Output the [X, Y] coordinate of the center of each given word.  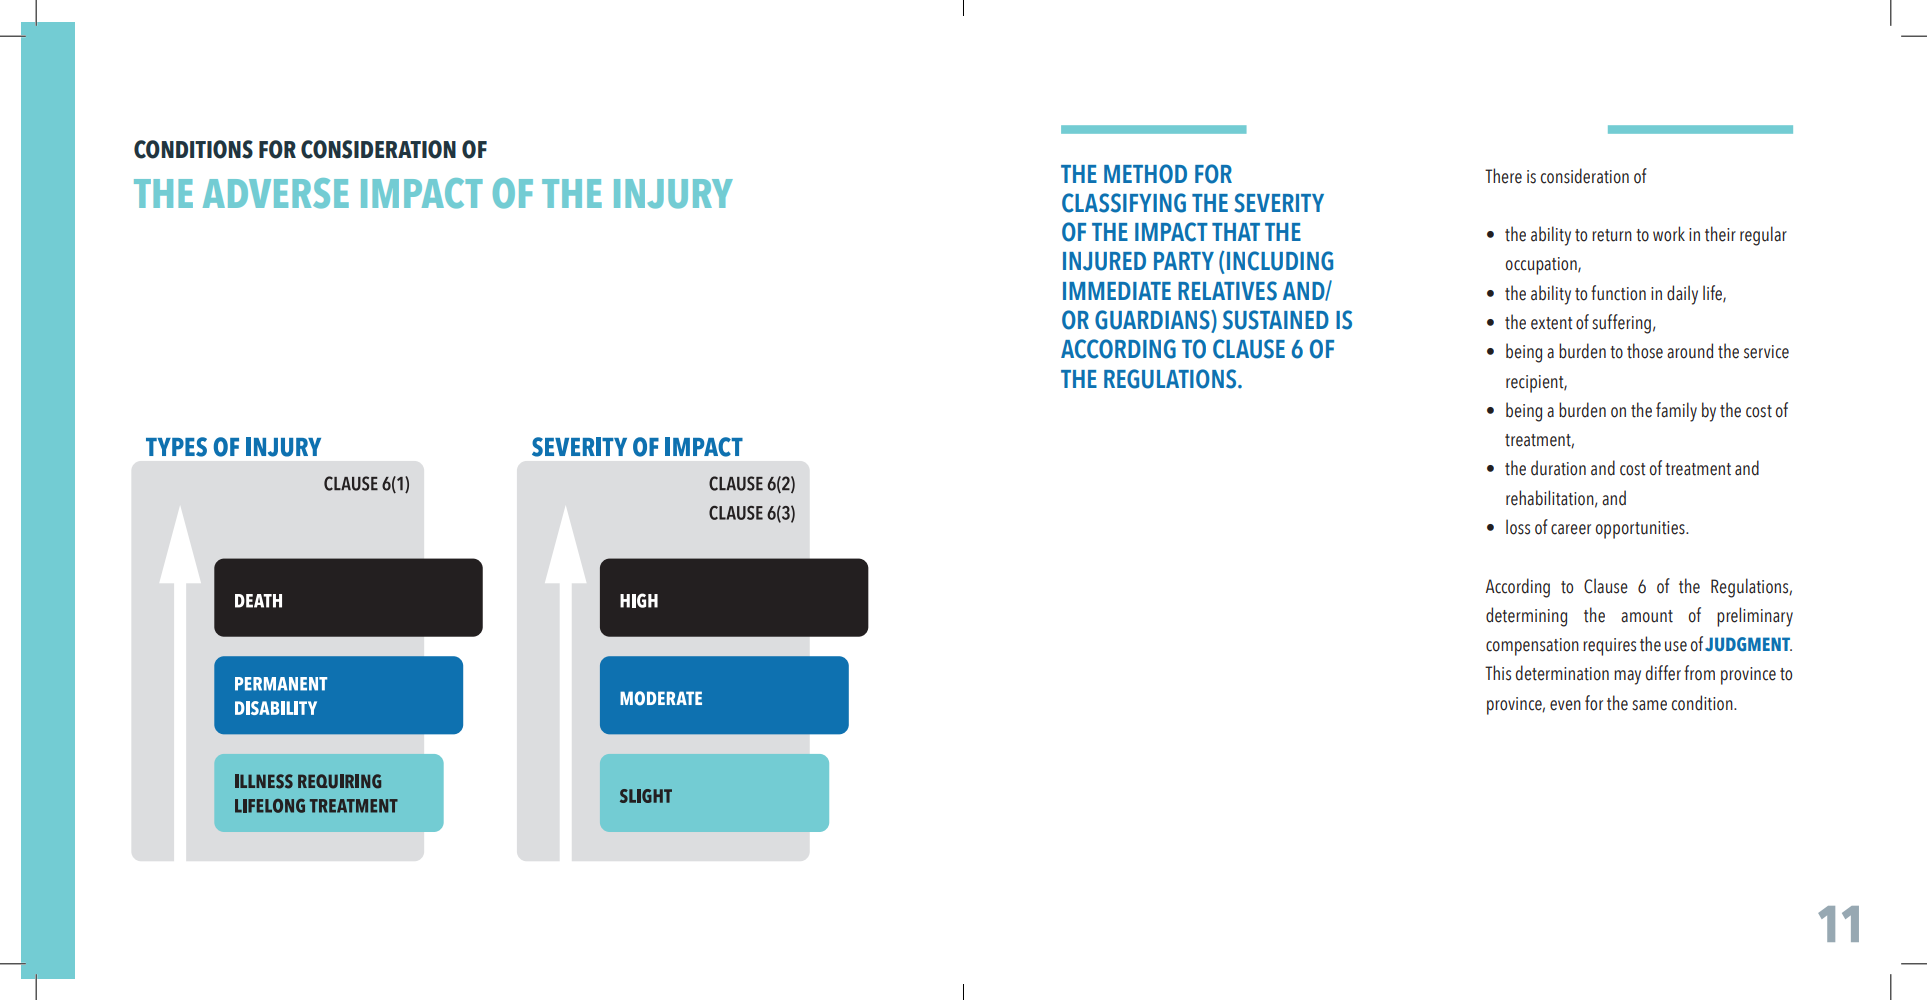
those [1645, 351]
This [1498, 673]
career [1571, 529]
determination [1562, 673]
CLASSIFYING [1124, 203]
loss [1518, 527]
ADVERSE [276, 193]
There [1503, 176]
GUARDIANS [1153, 321]
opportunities [1641, 530]
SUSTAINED [1276, 320]
